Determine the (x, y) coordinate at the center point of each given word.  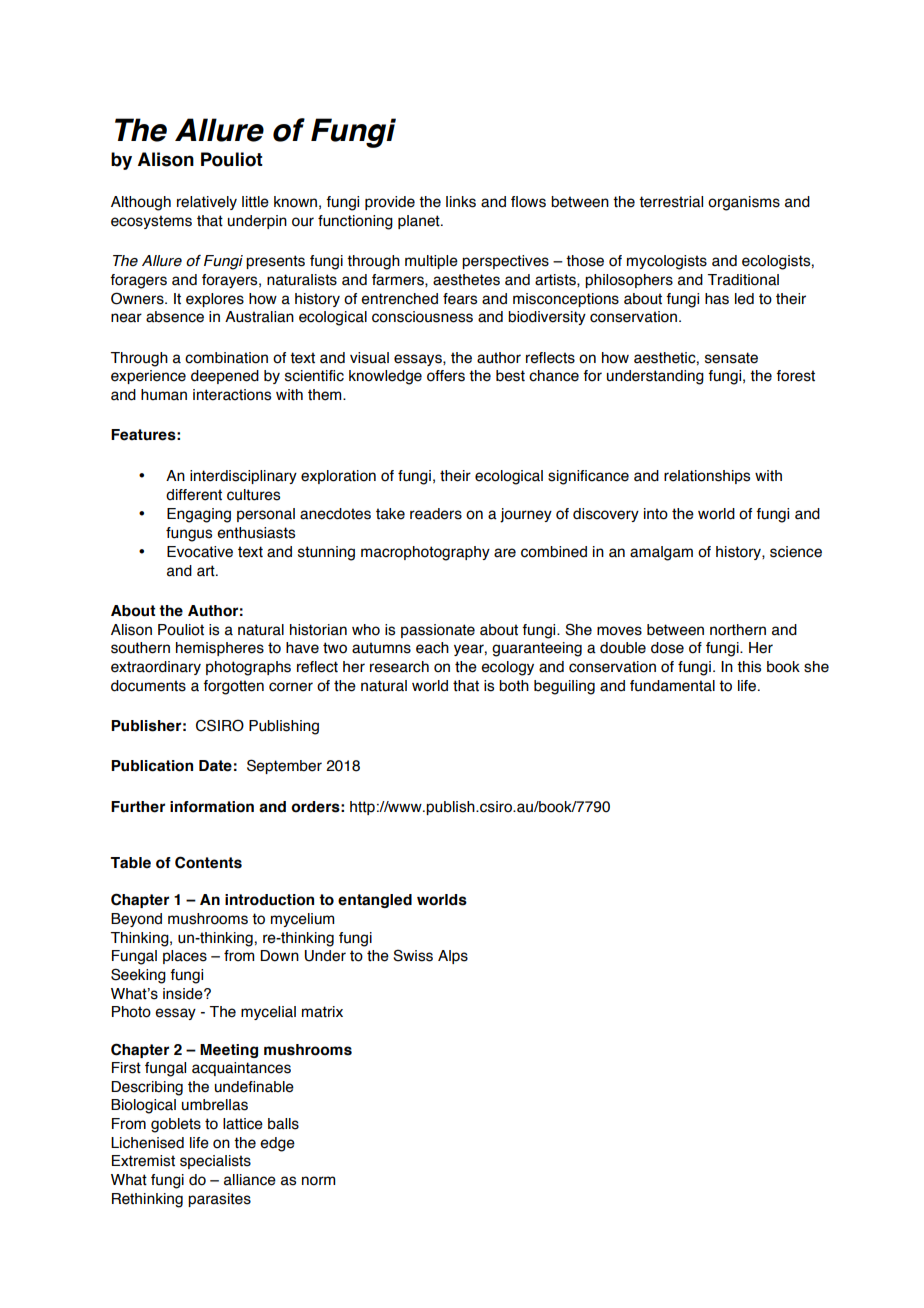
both (514, 686)
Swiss (413, 955)
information (212, 807)
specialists (215, 1162)
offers (446, 376)
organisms (744, 203)
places (185, 957)
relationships (707, 477)
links (461, 202)
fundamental (672, 686)
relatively (207, 203)
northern (738, 630)
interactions (232, 395)
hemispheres (220, 649)
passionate (438, 631)
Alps (453, 957)
